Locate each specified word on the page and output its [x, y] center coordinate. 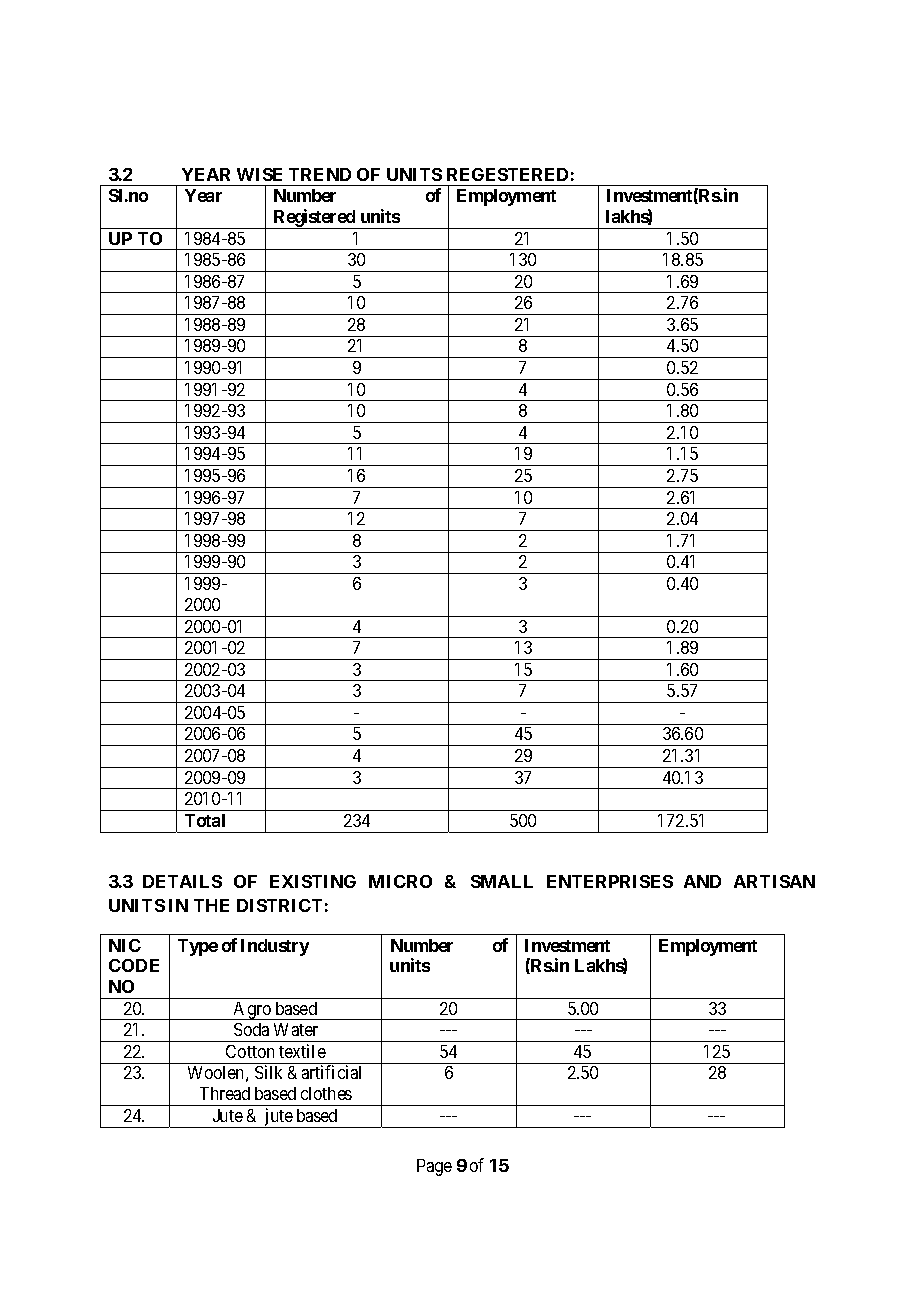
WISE [259, 174]
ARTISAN [774, 881]
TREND [320, 174]
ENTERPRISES [610, 881]
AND [702, 881]
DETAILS [182, 881]
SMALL [502, 881]
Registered [314, 219]
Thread [225, 1093]
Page [434, 1167]
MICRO [400, 881]
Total [205, 820]
